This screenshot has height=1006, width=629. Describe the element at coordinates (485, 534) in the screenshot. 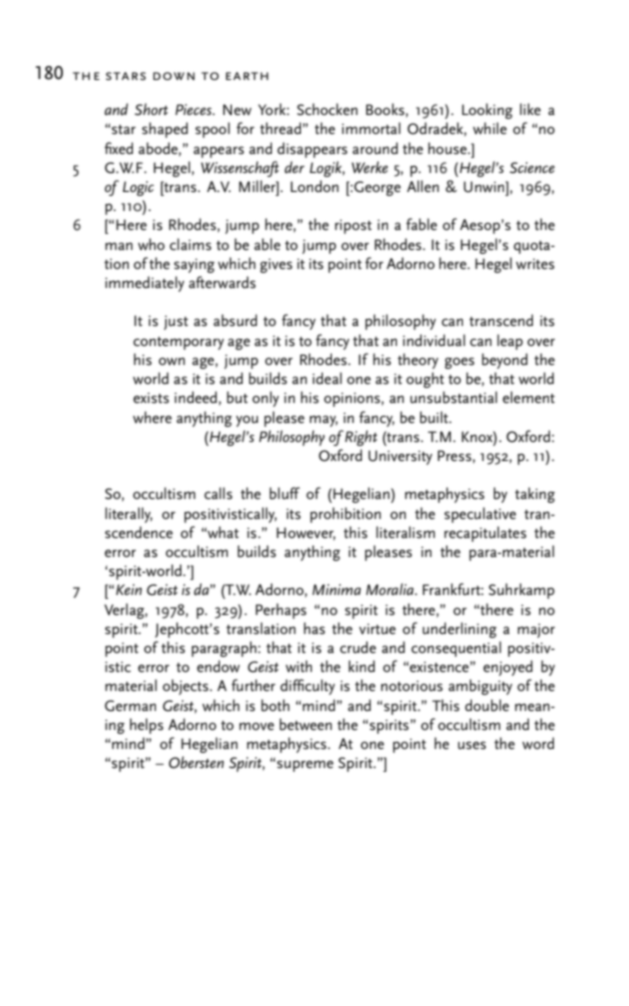

I see `recapitulates` at that location.
